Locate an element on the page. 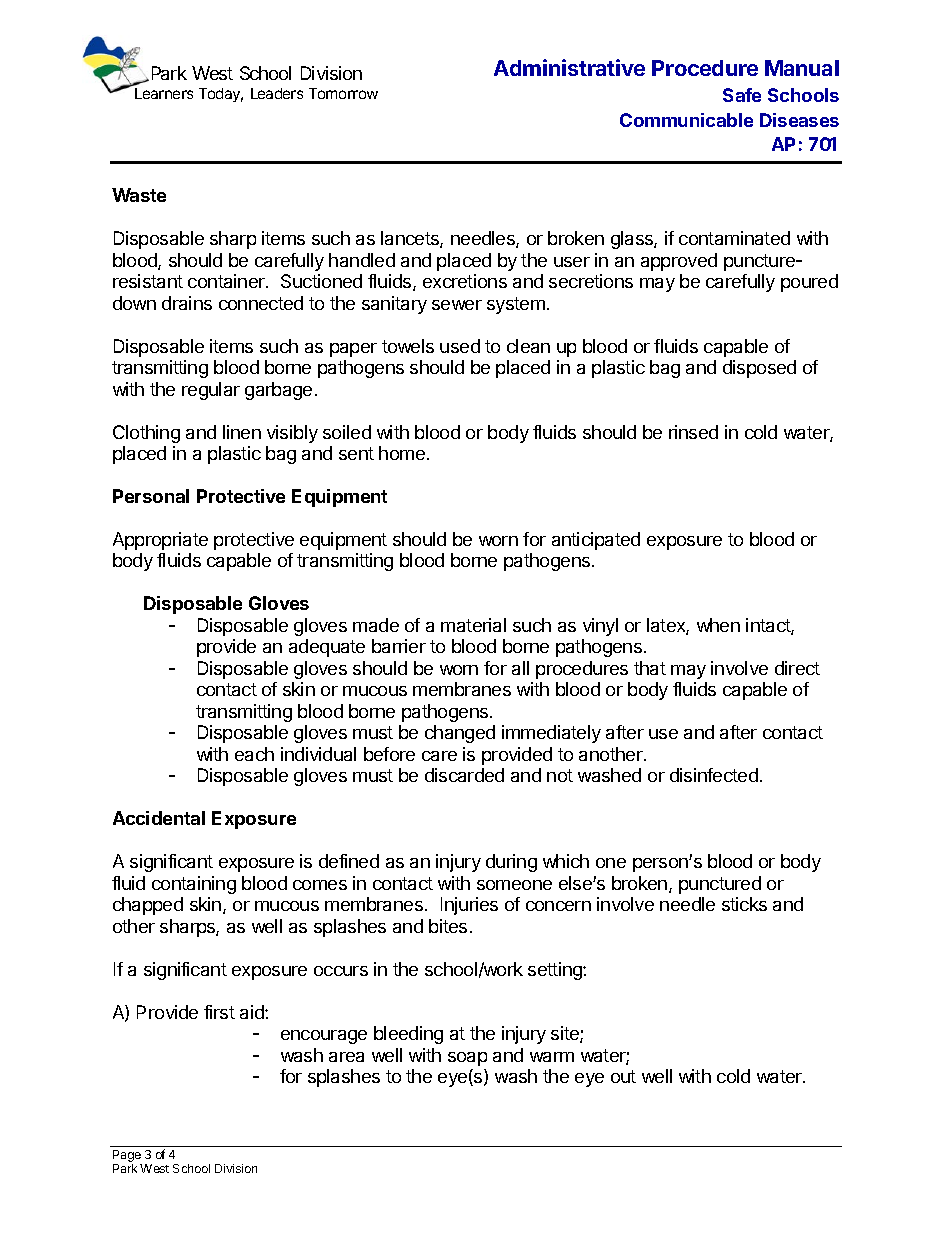  Safe is located at coordinates (742, 95).
